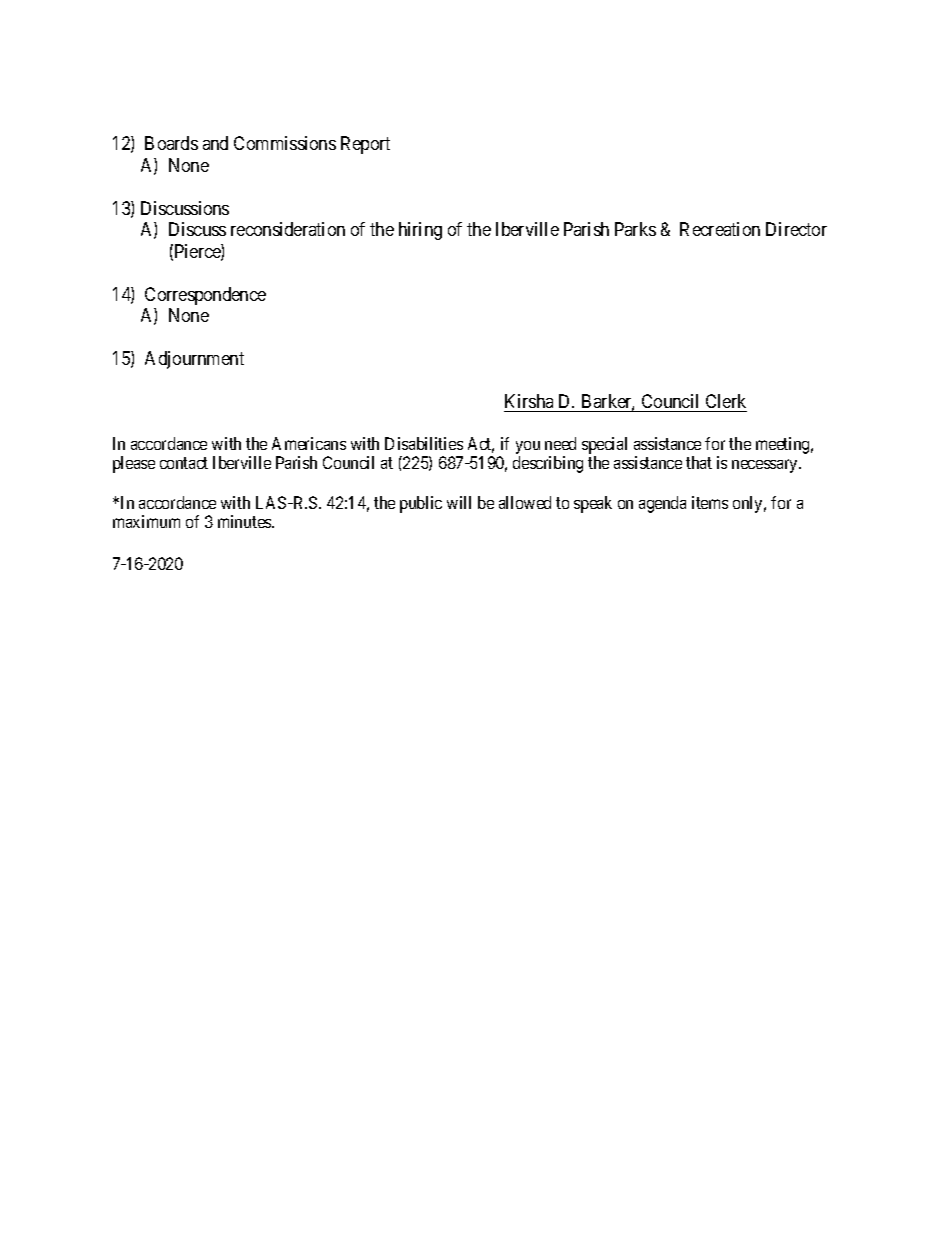  What do you see at coordinates (184, 463) in the image?
I see `contact` at bounding box center [184, 463].
